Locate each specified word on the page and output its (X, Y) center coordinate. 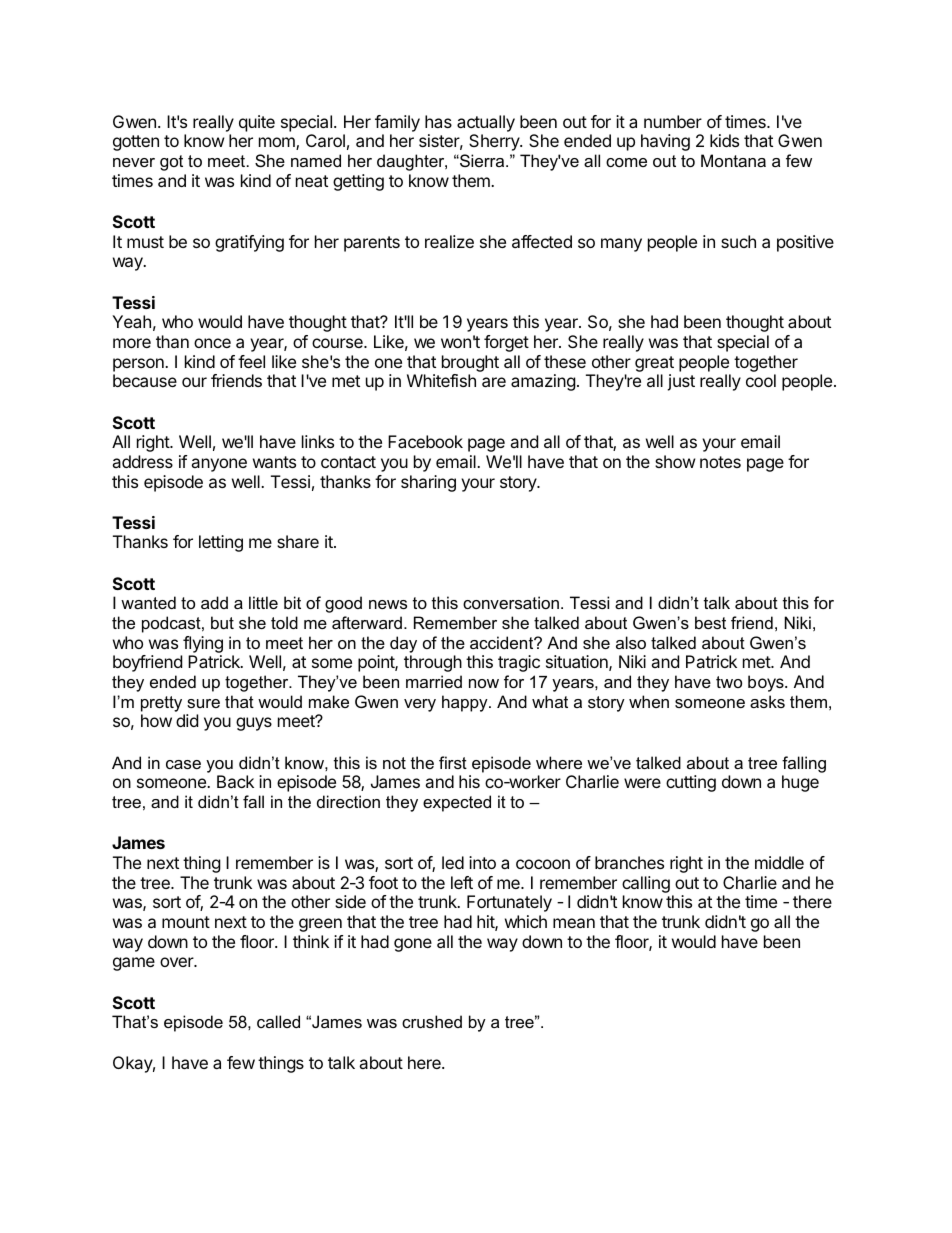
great (654, 364)
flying (202, 646)
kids (724, 140)
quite (257, 123)
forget (506, 343)
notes (720, 462)
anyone (219, 465)
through (433, 663)
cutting (691, 783)
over (177, 962)
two (729, 682)
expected (457, 803)
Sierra (482, 160)
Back (235, 781)
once (212, 343)
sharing (428, 483)
